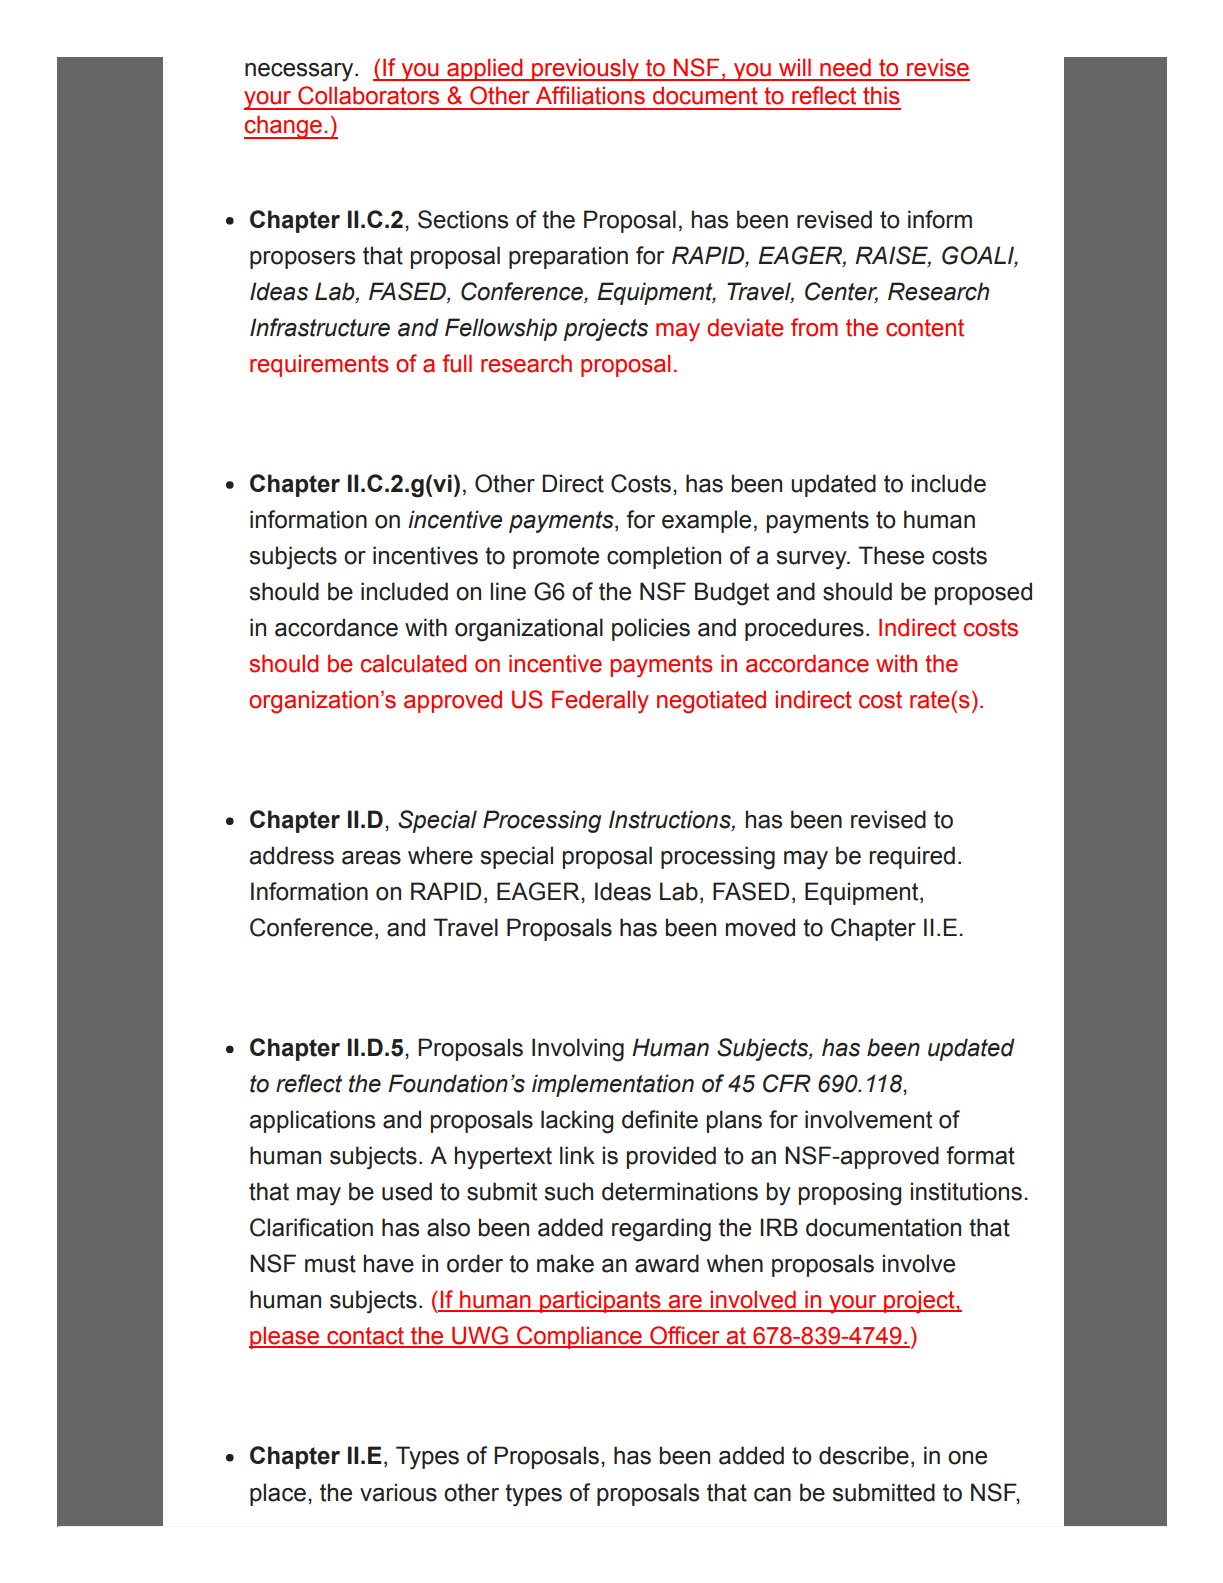  I want to click on this, so click(881, 95).
